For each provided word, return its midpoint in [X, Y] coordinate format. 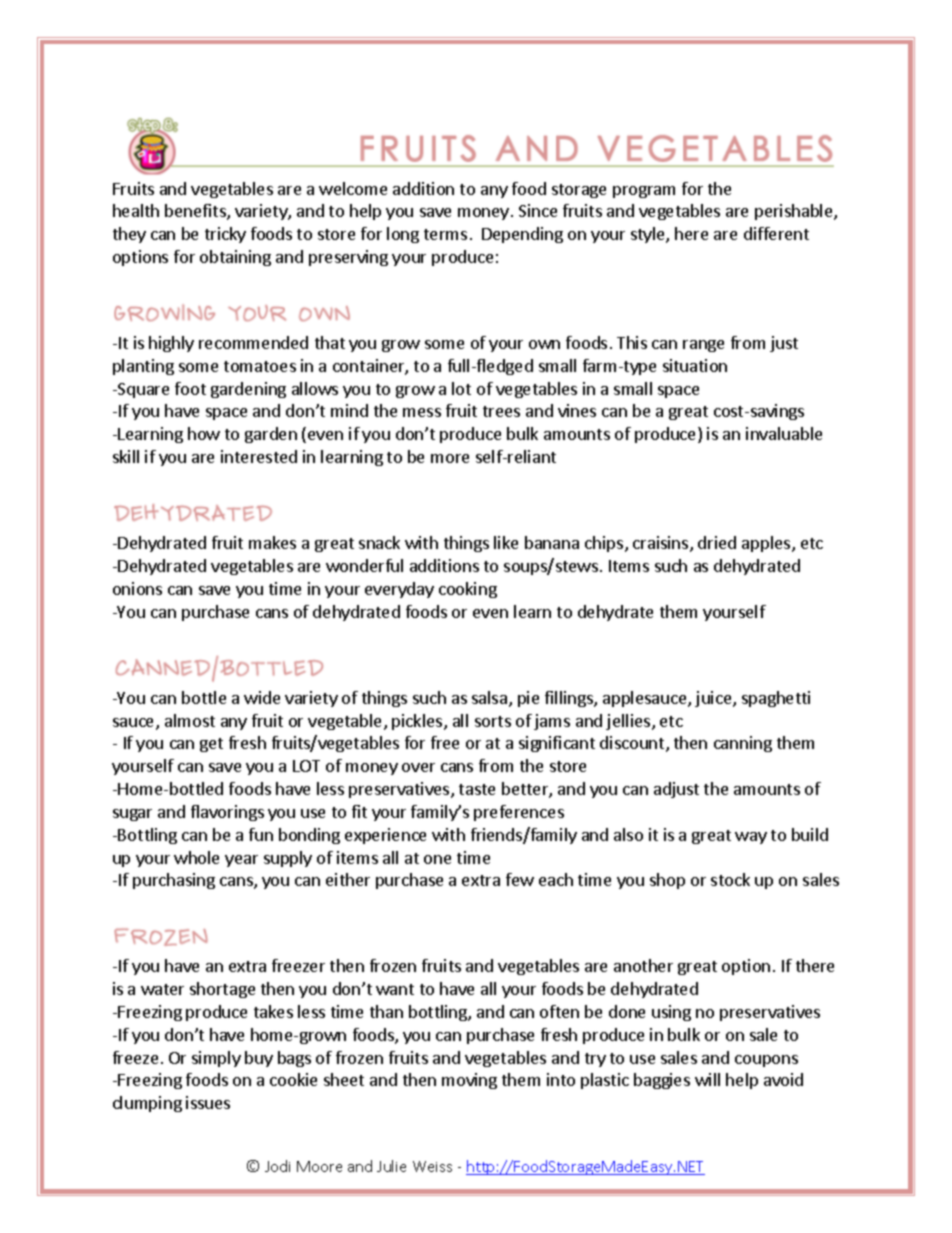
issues [208, 1102]
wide [262, 697]
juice [714, 699]
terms [445, 234]
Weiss [432, 1166]
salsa [489, 697]
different [776, 233]
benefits [196, 212]
